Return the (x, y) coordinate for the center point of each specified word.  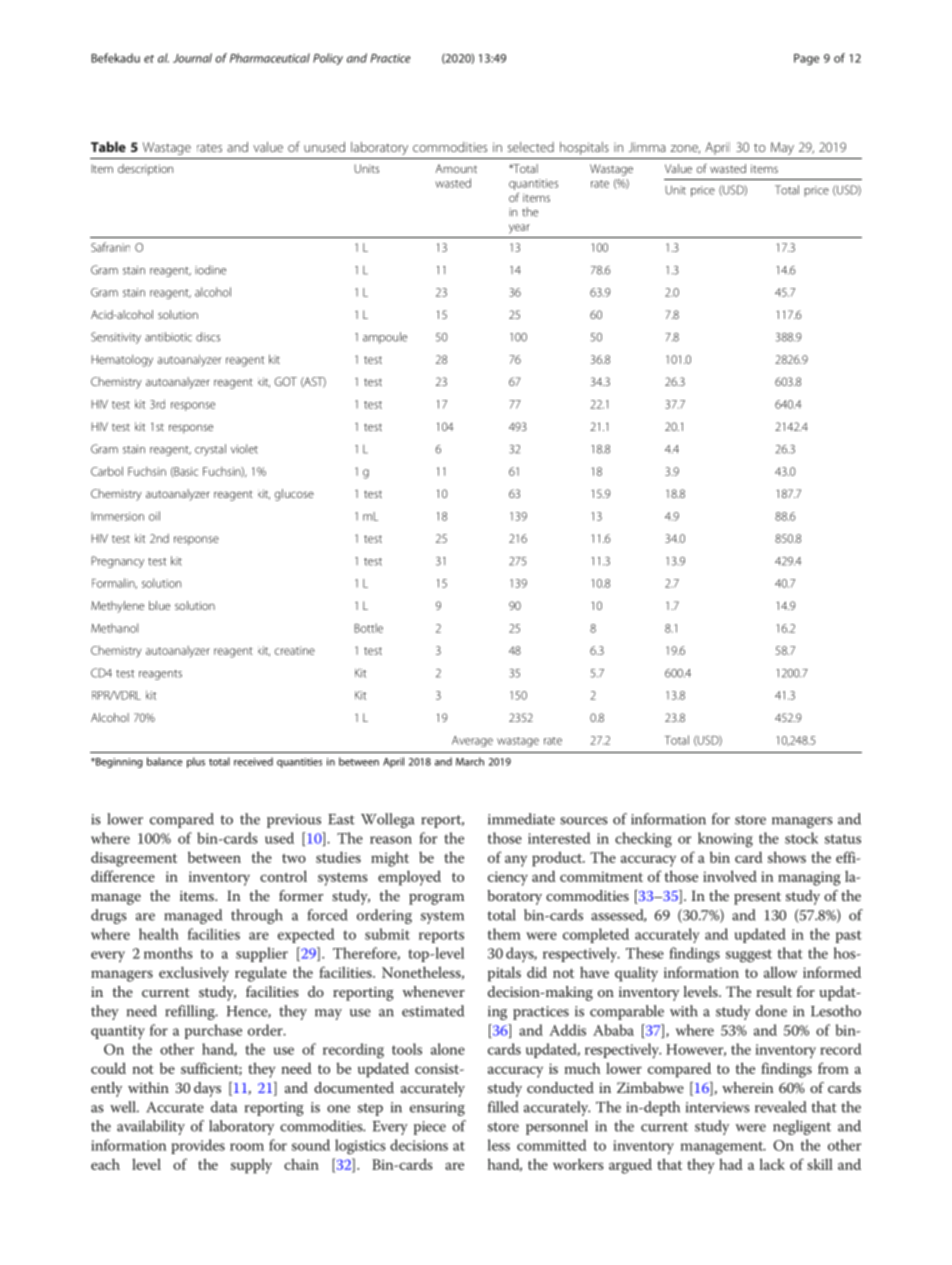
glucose (294, 495)
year (519, 229)
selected (531, 147)
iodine (210, 270)
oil (154, 516)
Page (806, 59)
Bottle (368, 628)
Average (472, 741)
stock (801, 838)
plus (196, 762)
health (159, 934)
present (757, 898)
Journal (192, 58)
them (504, 934)
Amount (456, 168)
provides (198, 1146)
